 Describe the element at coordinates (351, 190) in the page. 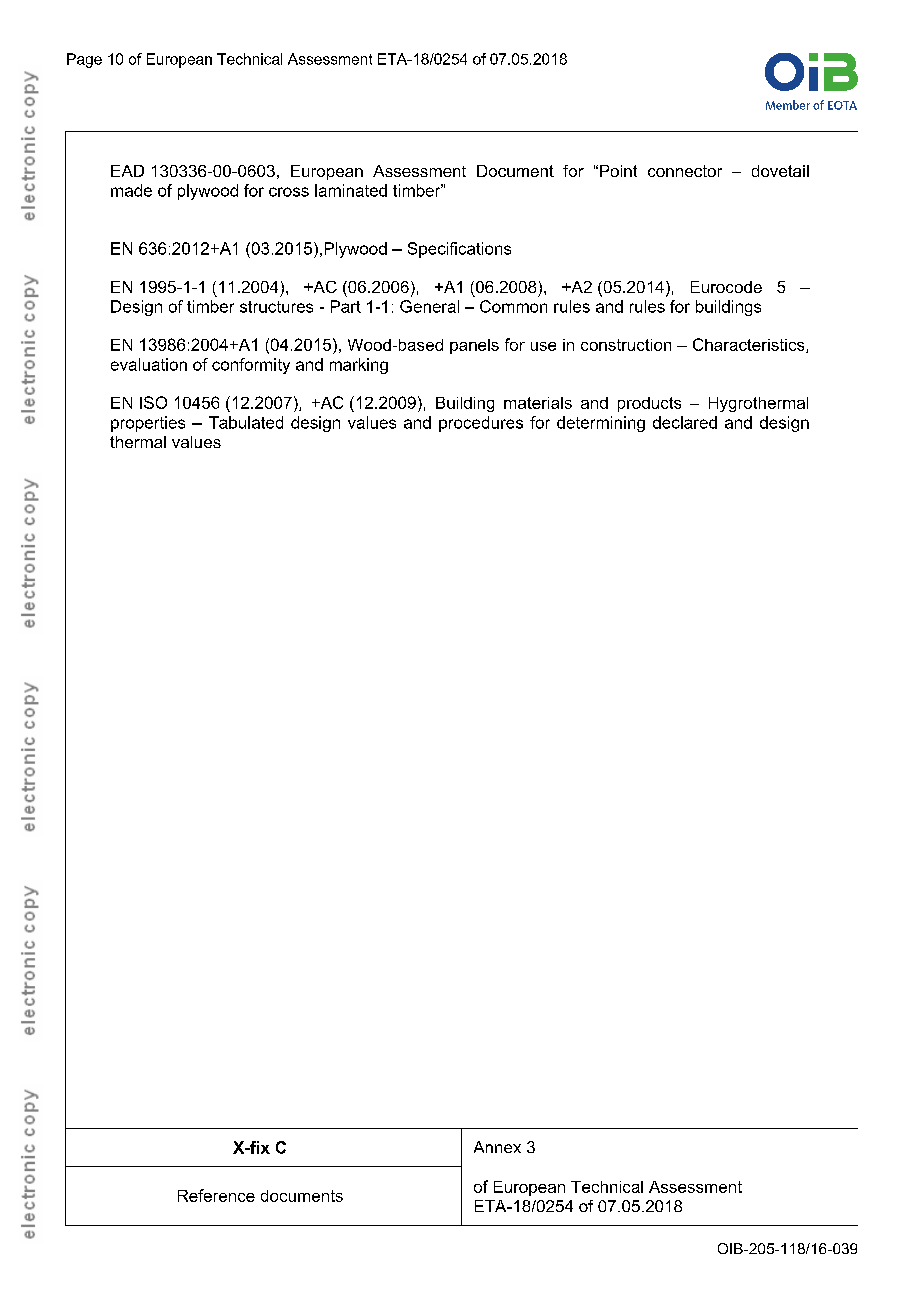

I see `laminated` at that location.
